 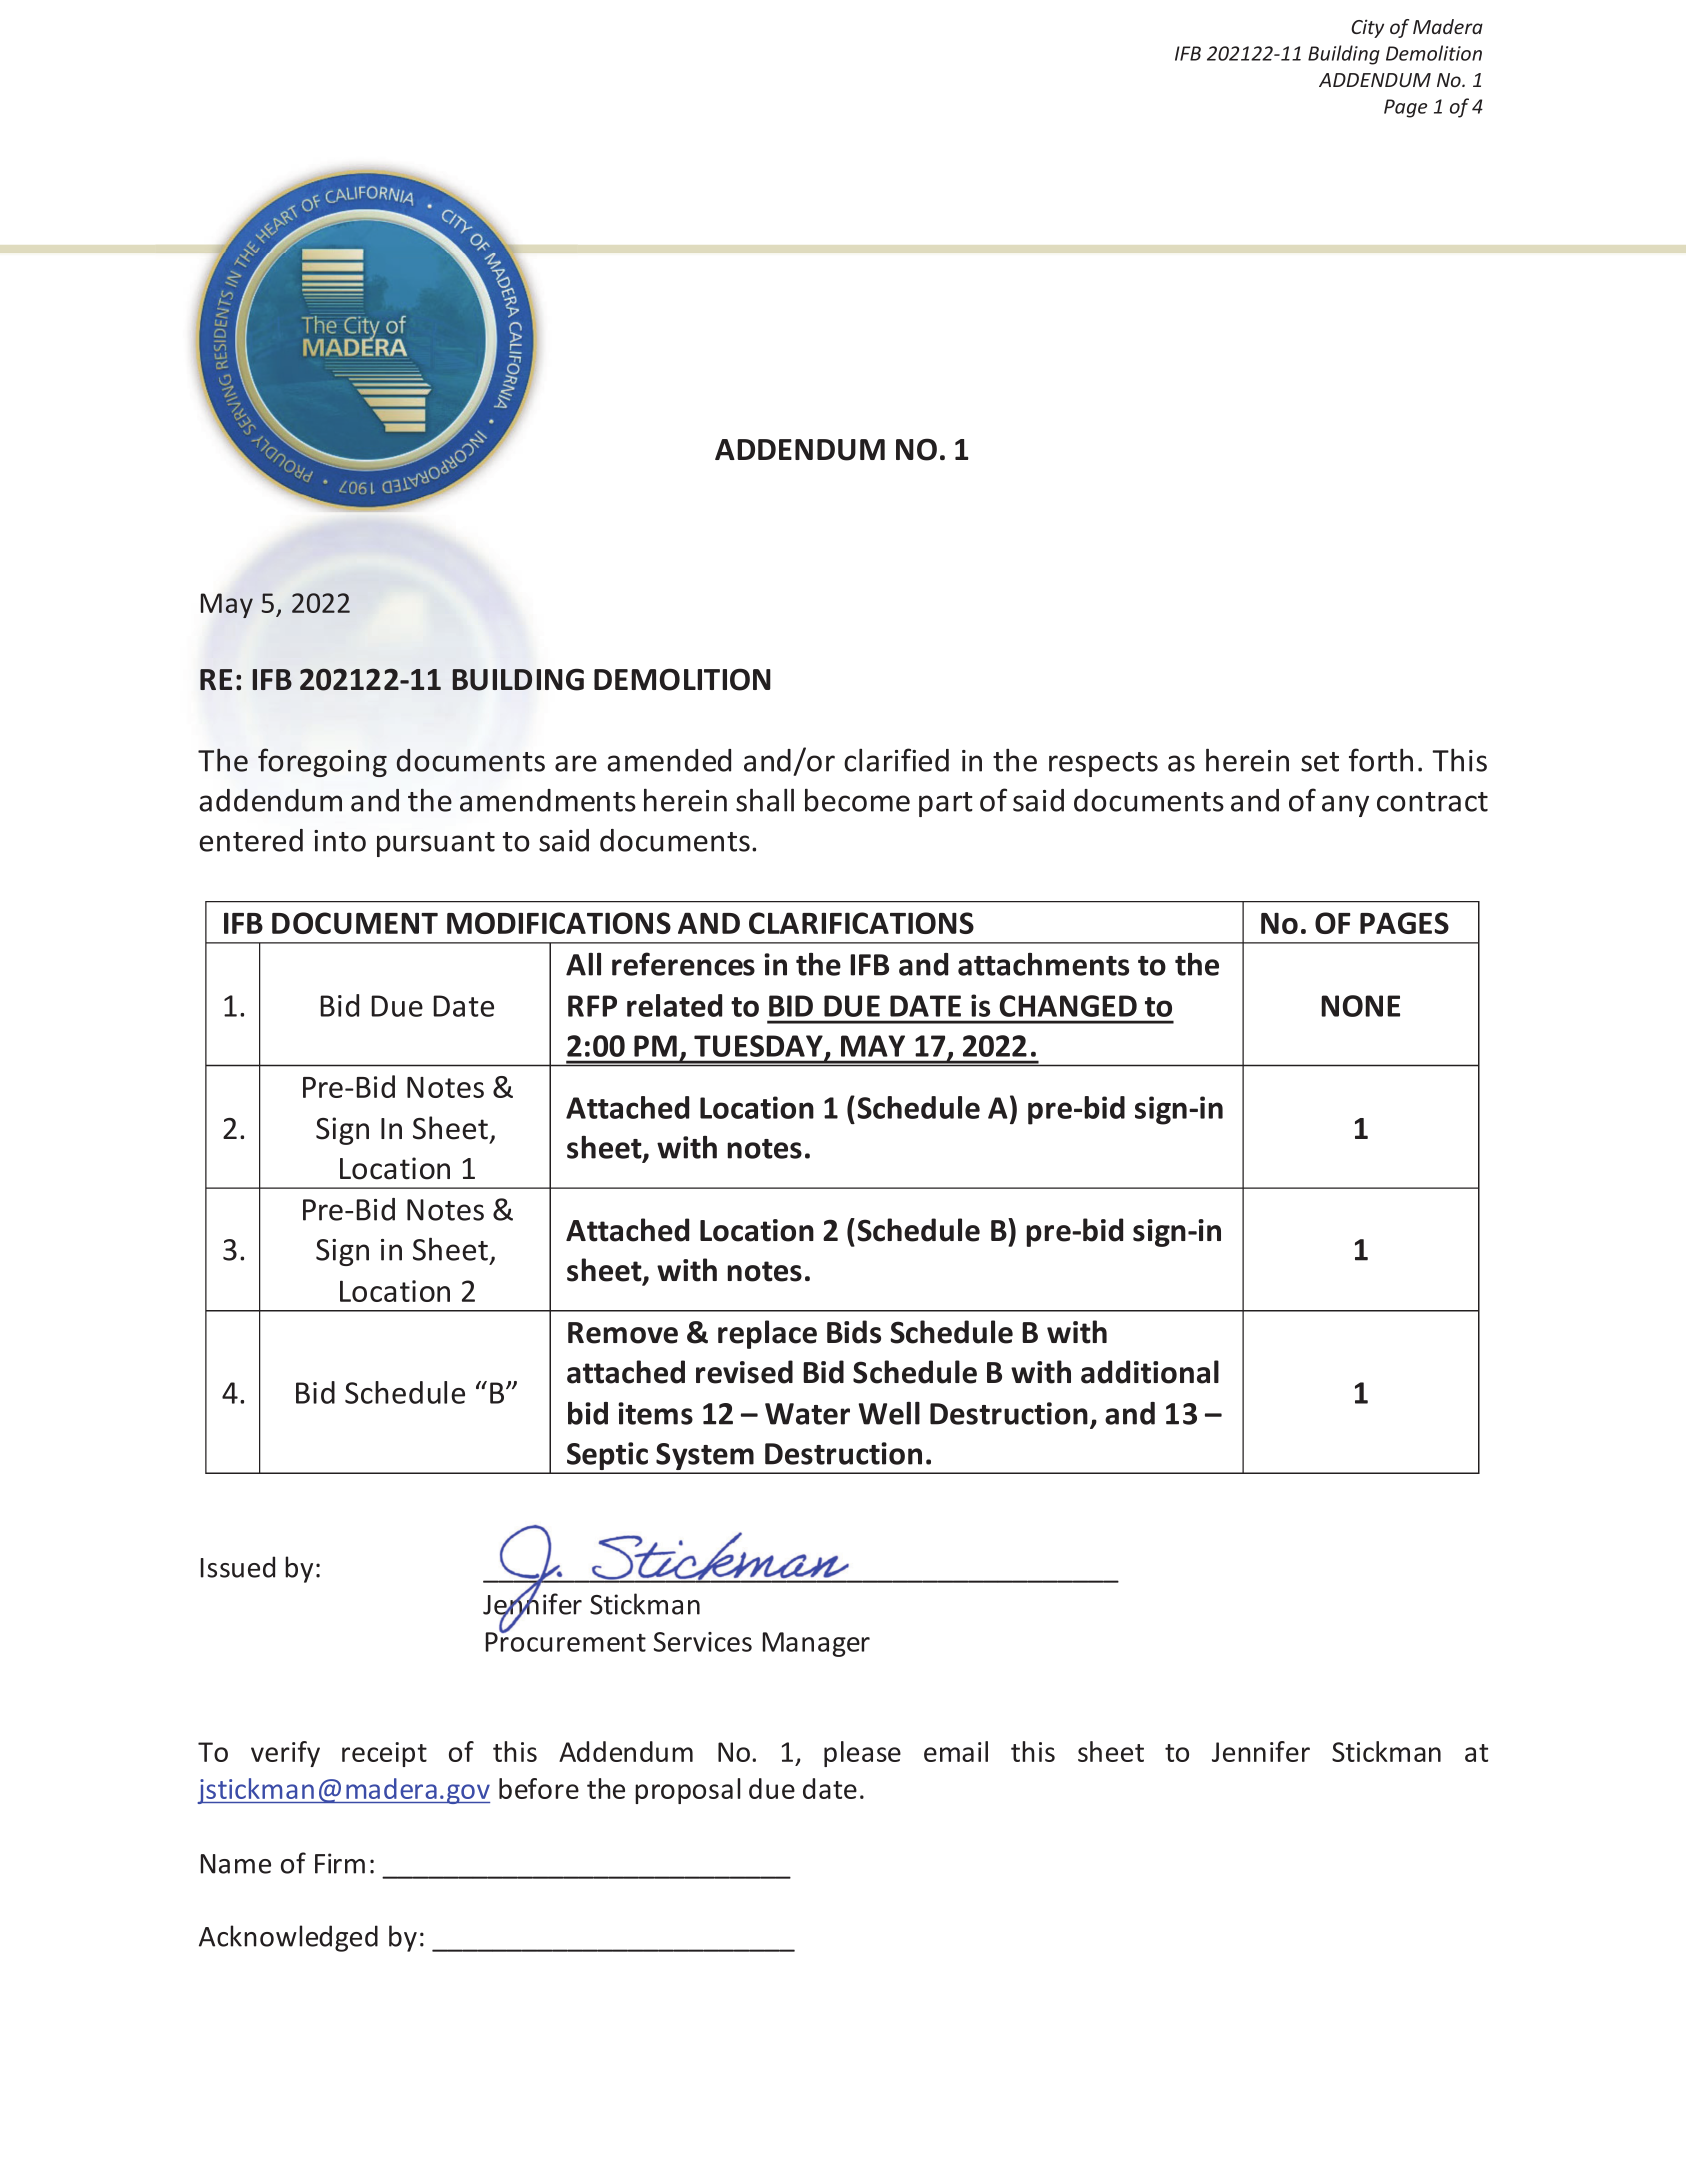 I want to click on set, so click(x=1320, y=762).
